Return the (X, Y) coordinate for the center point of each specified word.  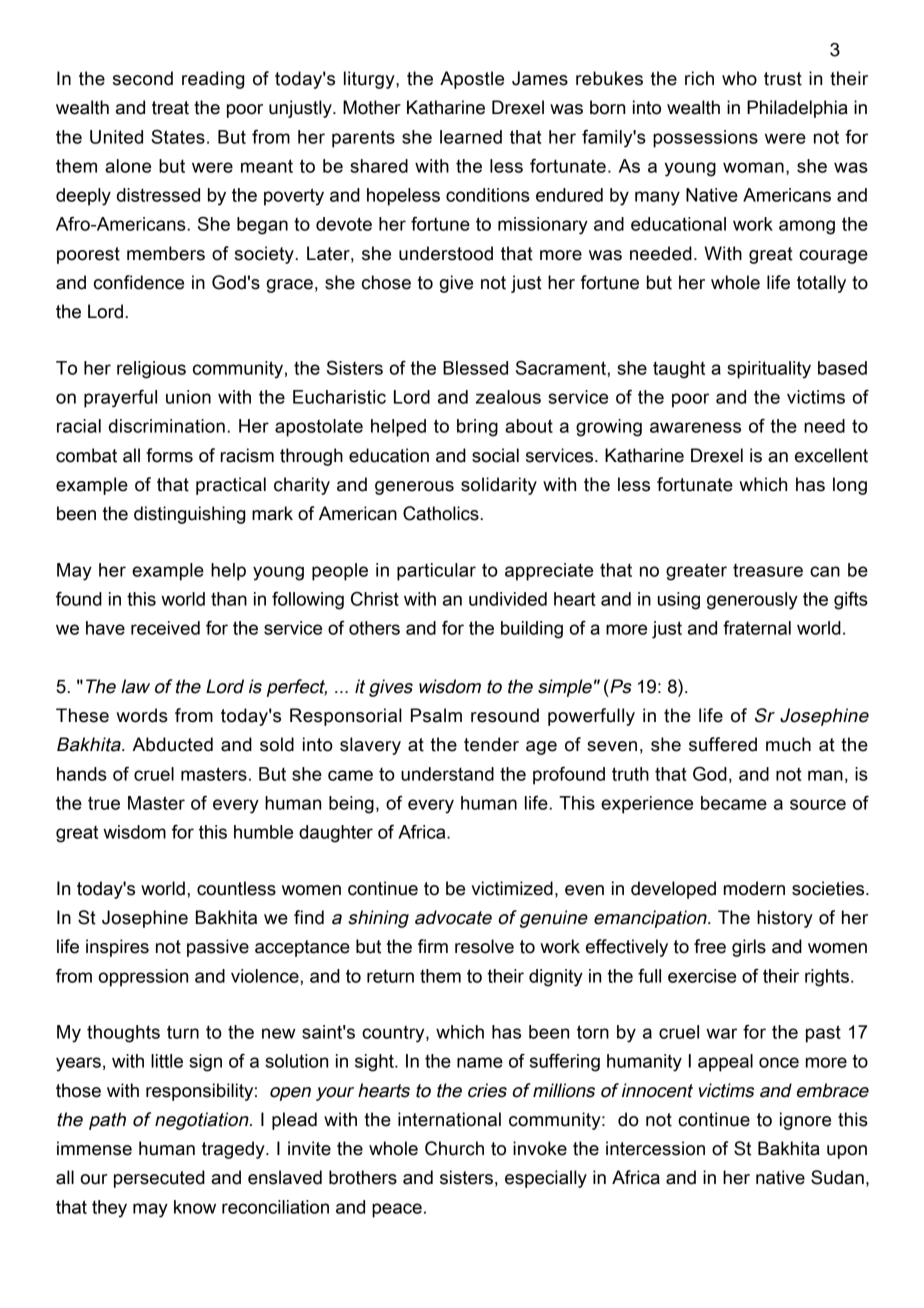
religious (151, 370)
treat (170, 108)
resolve (484, 946)
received (165, 628)
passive (218, 948)
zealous (508, 397)
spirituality (769, 370)
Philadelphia (797, 109)
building (532, 630)
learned (471, 137)
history (785, 919)
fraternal (757, 628)
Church (454, 1148)
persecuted (159, 1179)
